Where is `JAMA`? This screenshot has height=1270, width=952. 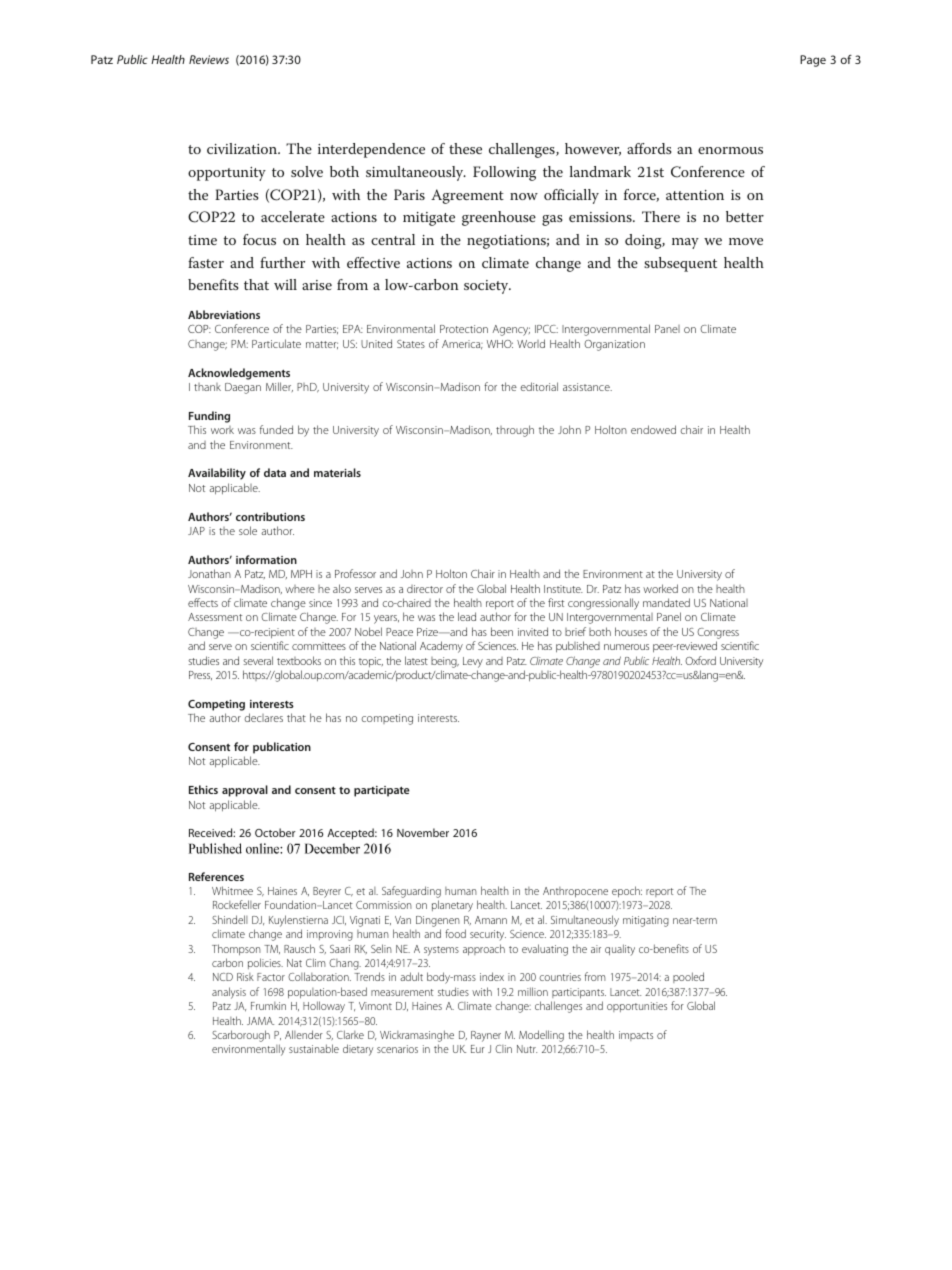 JAMA is located at coordinates (260, 1021).
